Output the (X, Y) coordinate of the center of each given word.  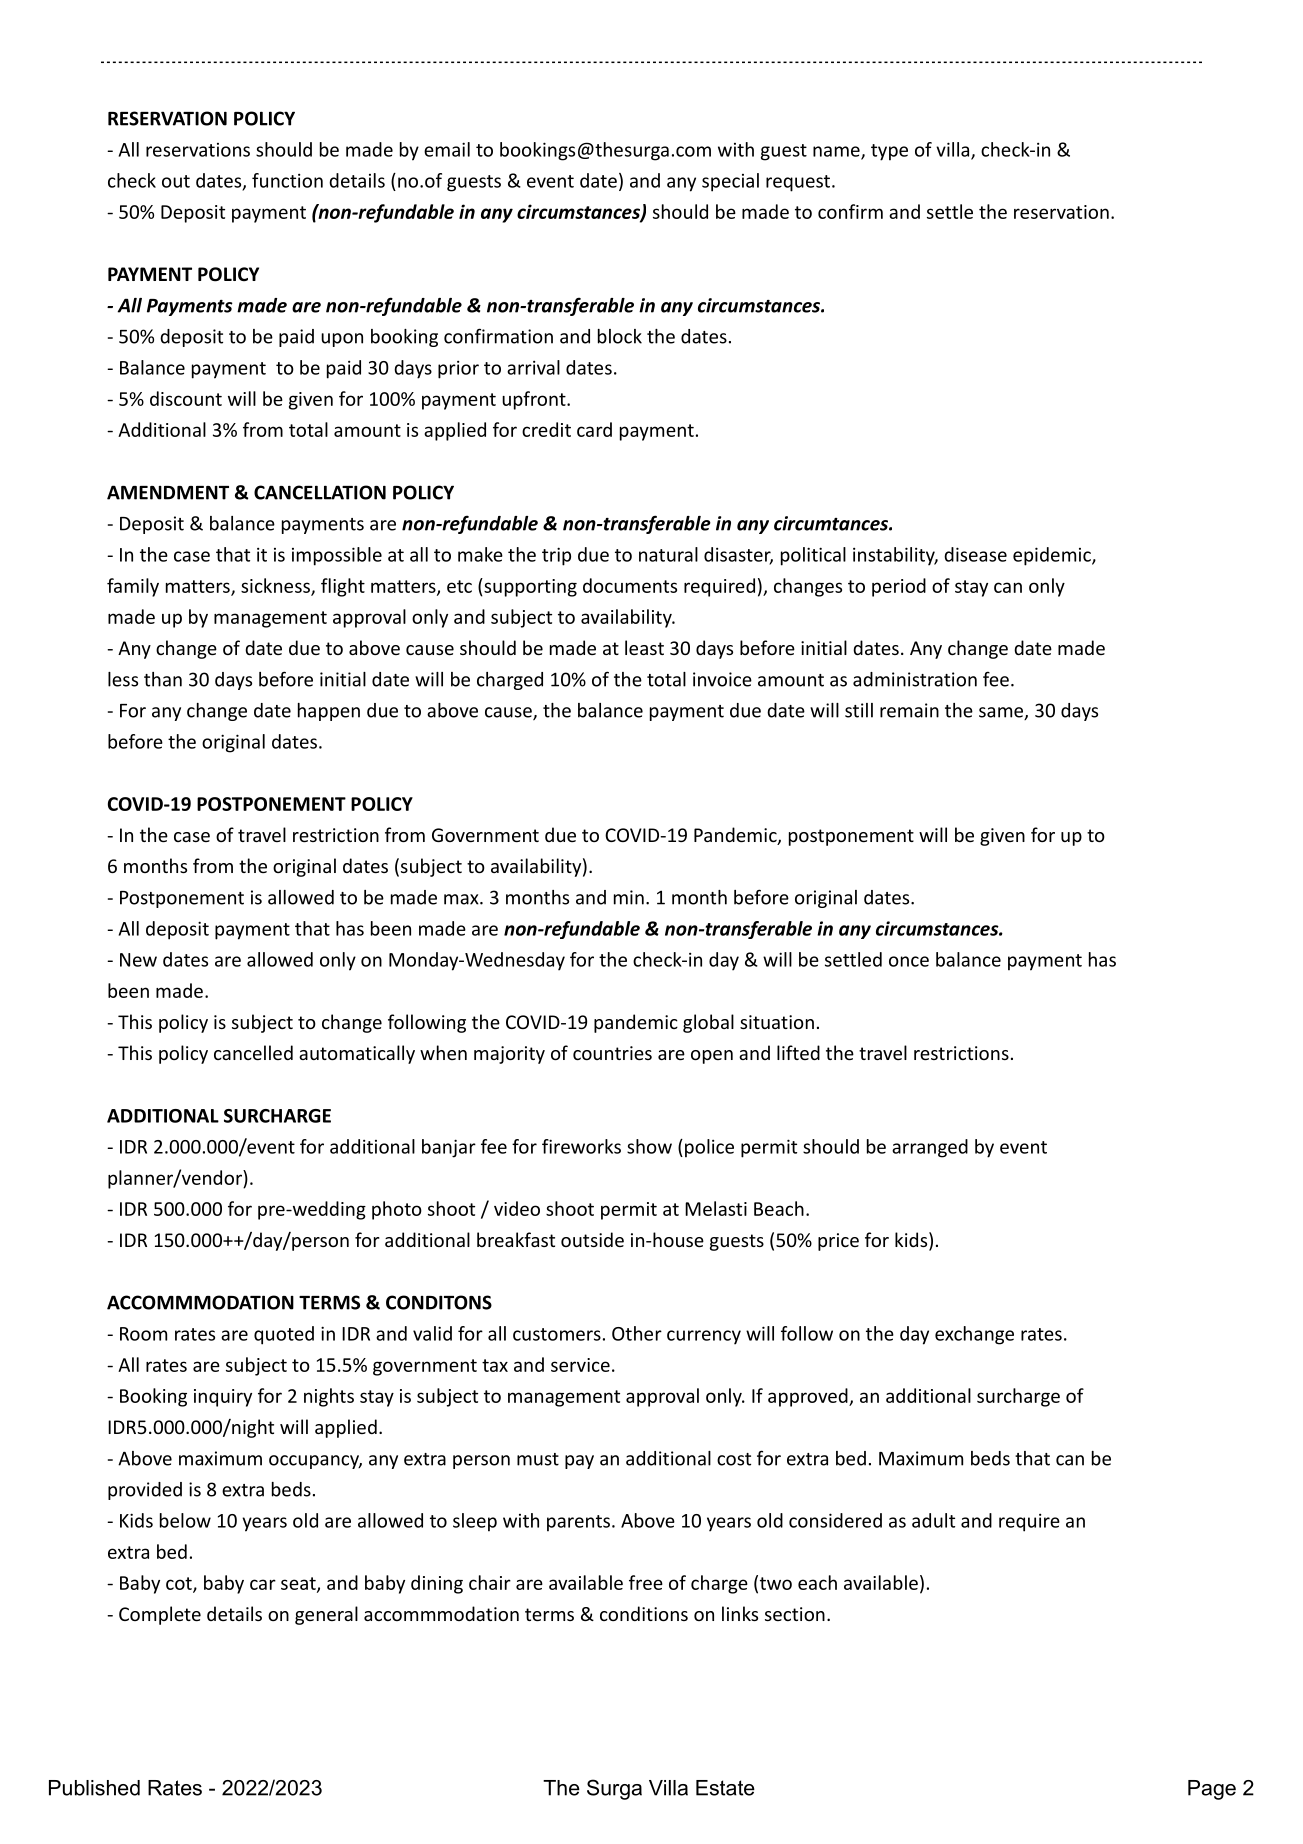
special (730, 182)
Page (1212, 1790)
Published (94, 1788)
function (287, 180)
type (889, 152)
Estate (725, 1788)
